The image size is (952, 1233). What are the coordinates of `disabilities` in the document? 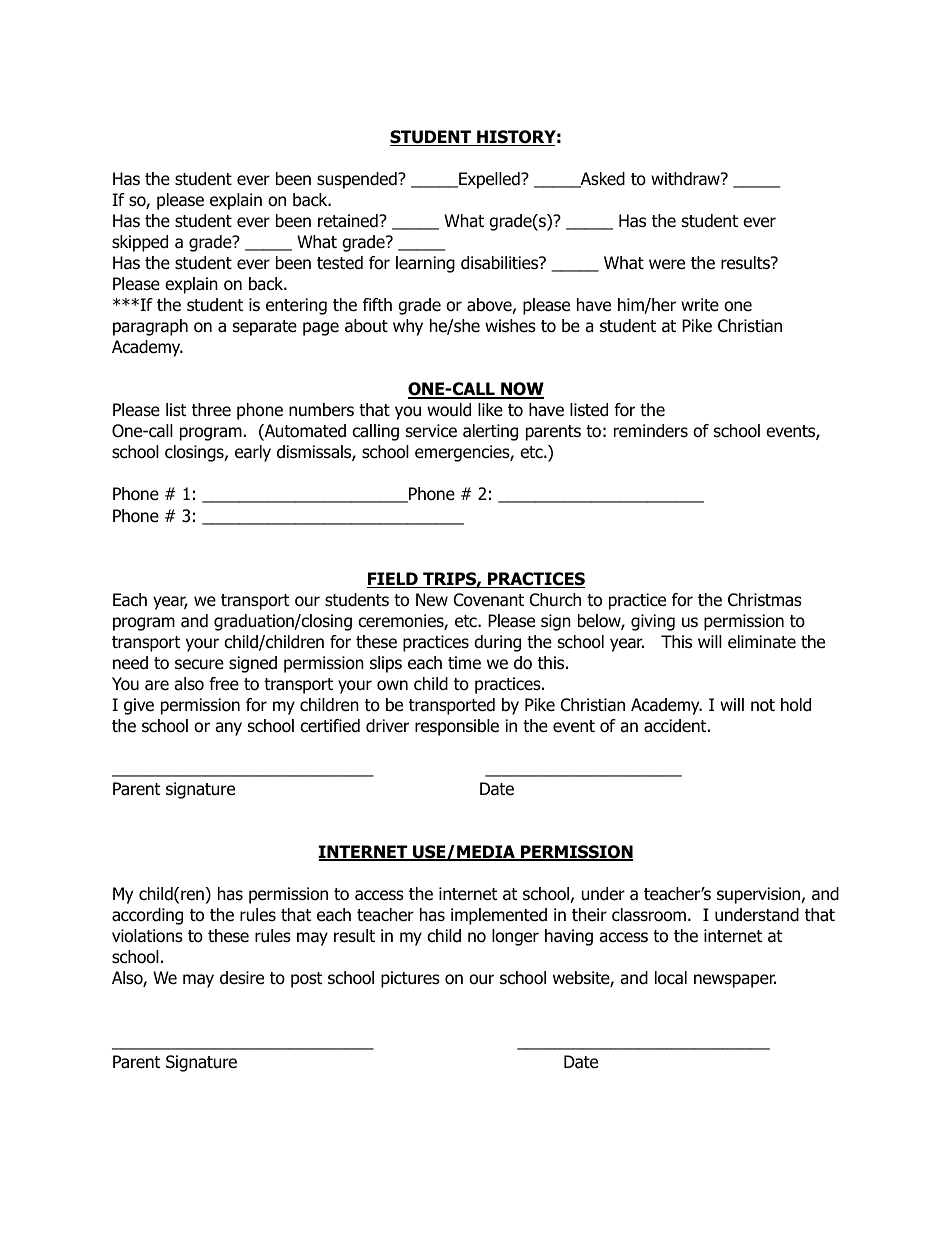 It's located at (501, 263).
